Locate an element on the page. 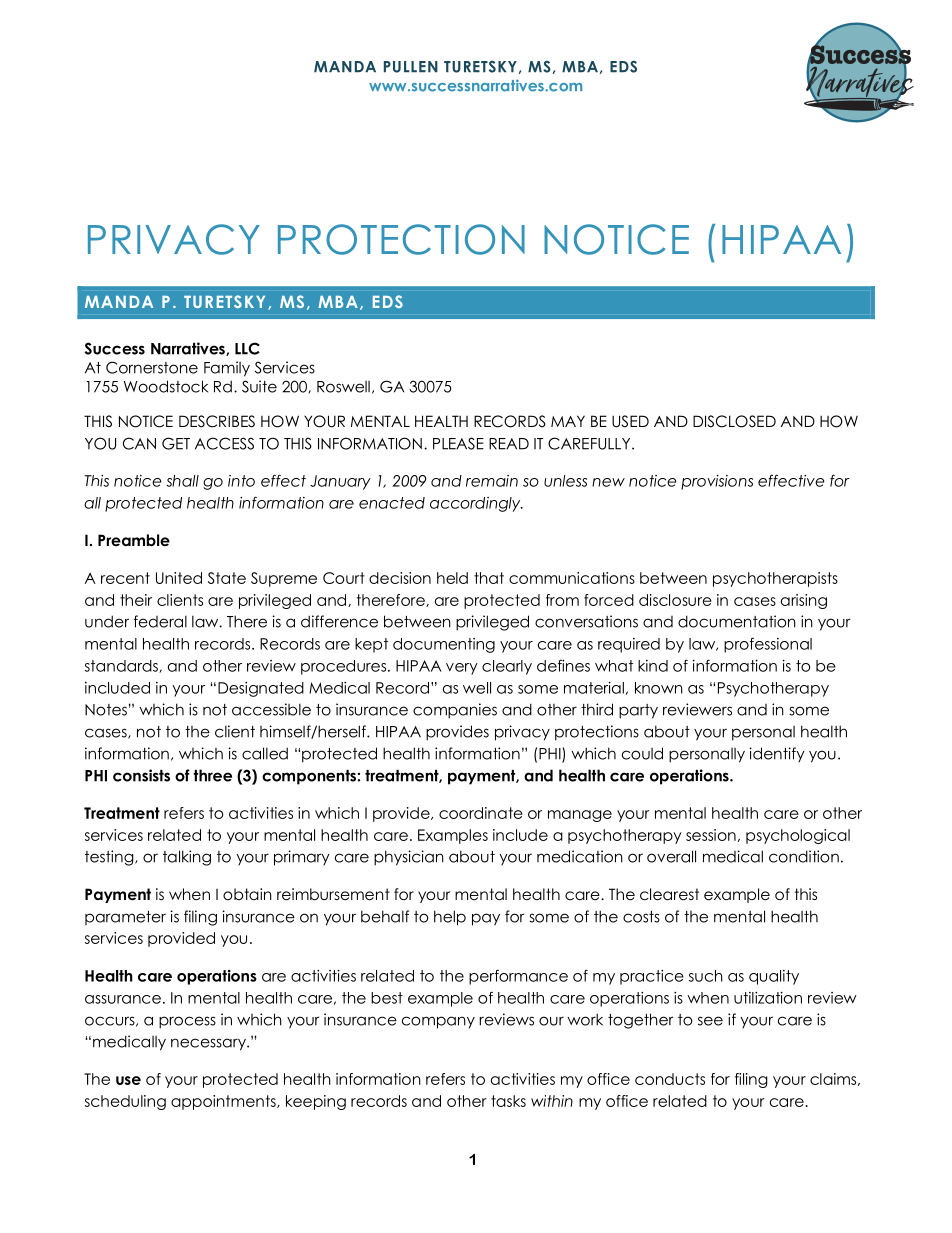 The image size is (952, 1233). disclosure is located at coordinates (675, 600).
